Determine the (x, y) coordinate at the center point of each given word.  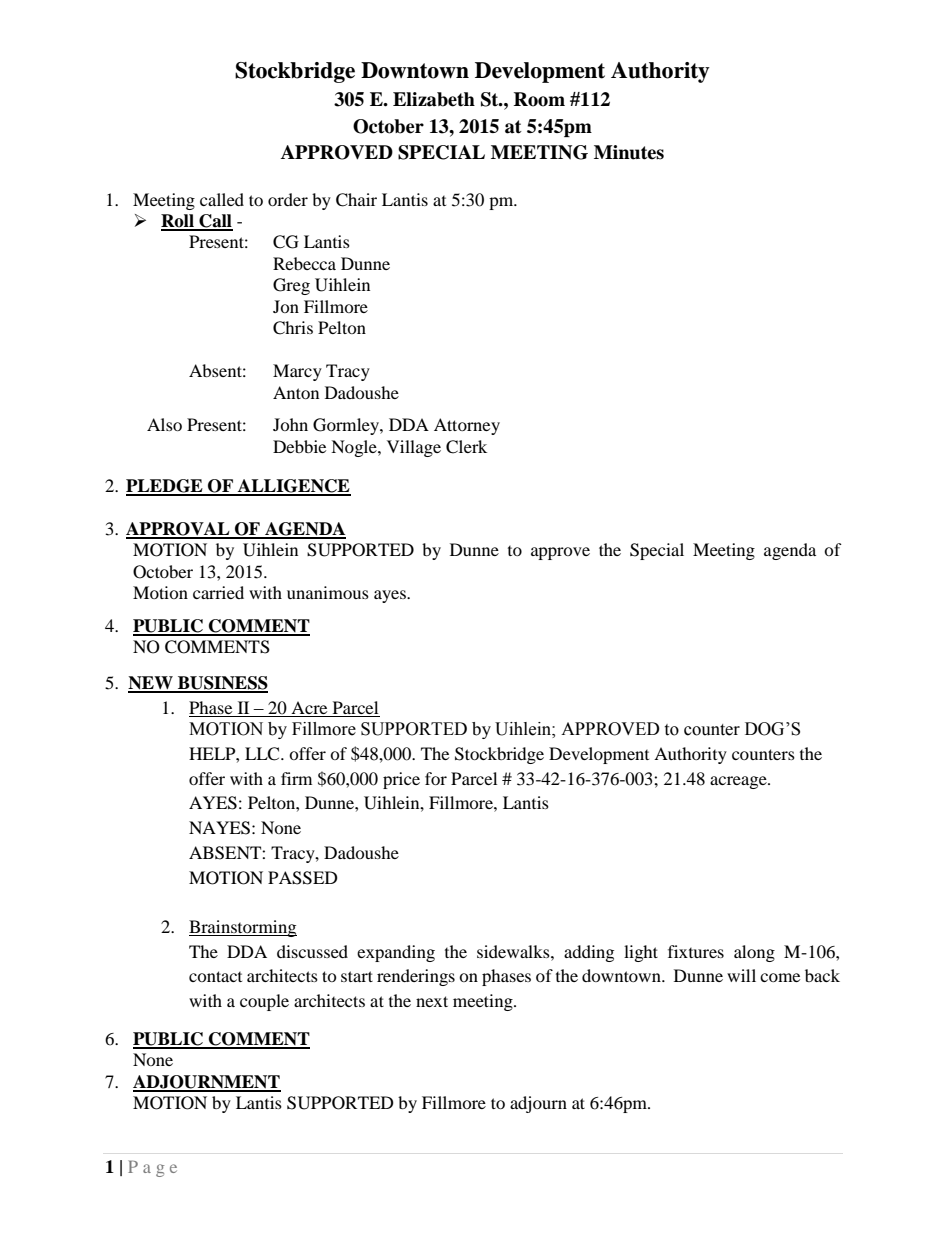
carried (218, 592)
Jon (286, 306)
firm (296, 778)
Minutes (629, 152)
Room (539, 99)
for (436, 778)
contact (215, 976)
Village (414, 448)
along (754, 953)
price (401, 780)
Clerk (466, 447)
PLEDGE (165, 487)
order (288, 199)
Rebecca (304, 263)
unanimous (328, 592)
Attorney (467, 426)
